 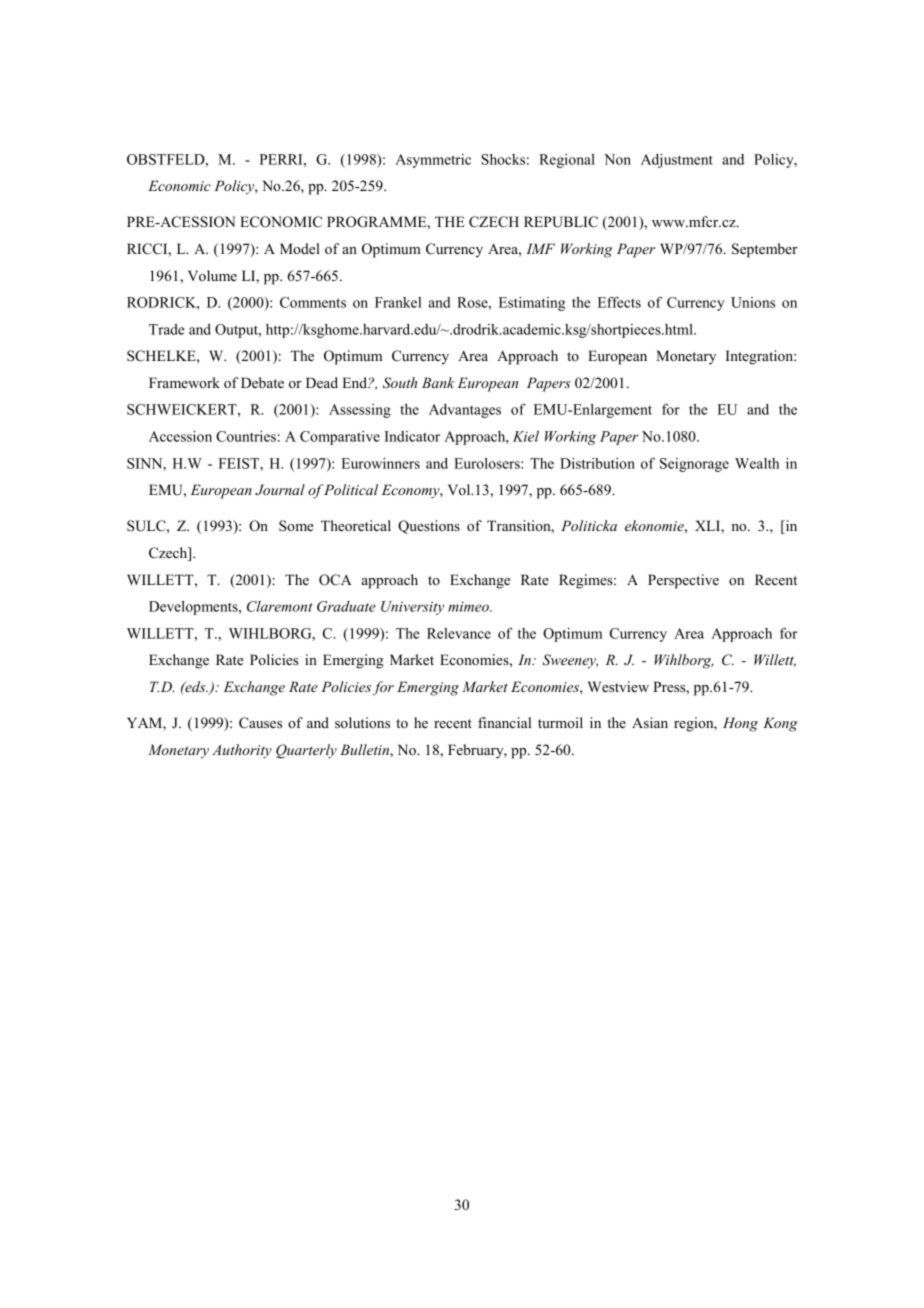 I want to click on Unions, so click(x=753, y=302).
